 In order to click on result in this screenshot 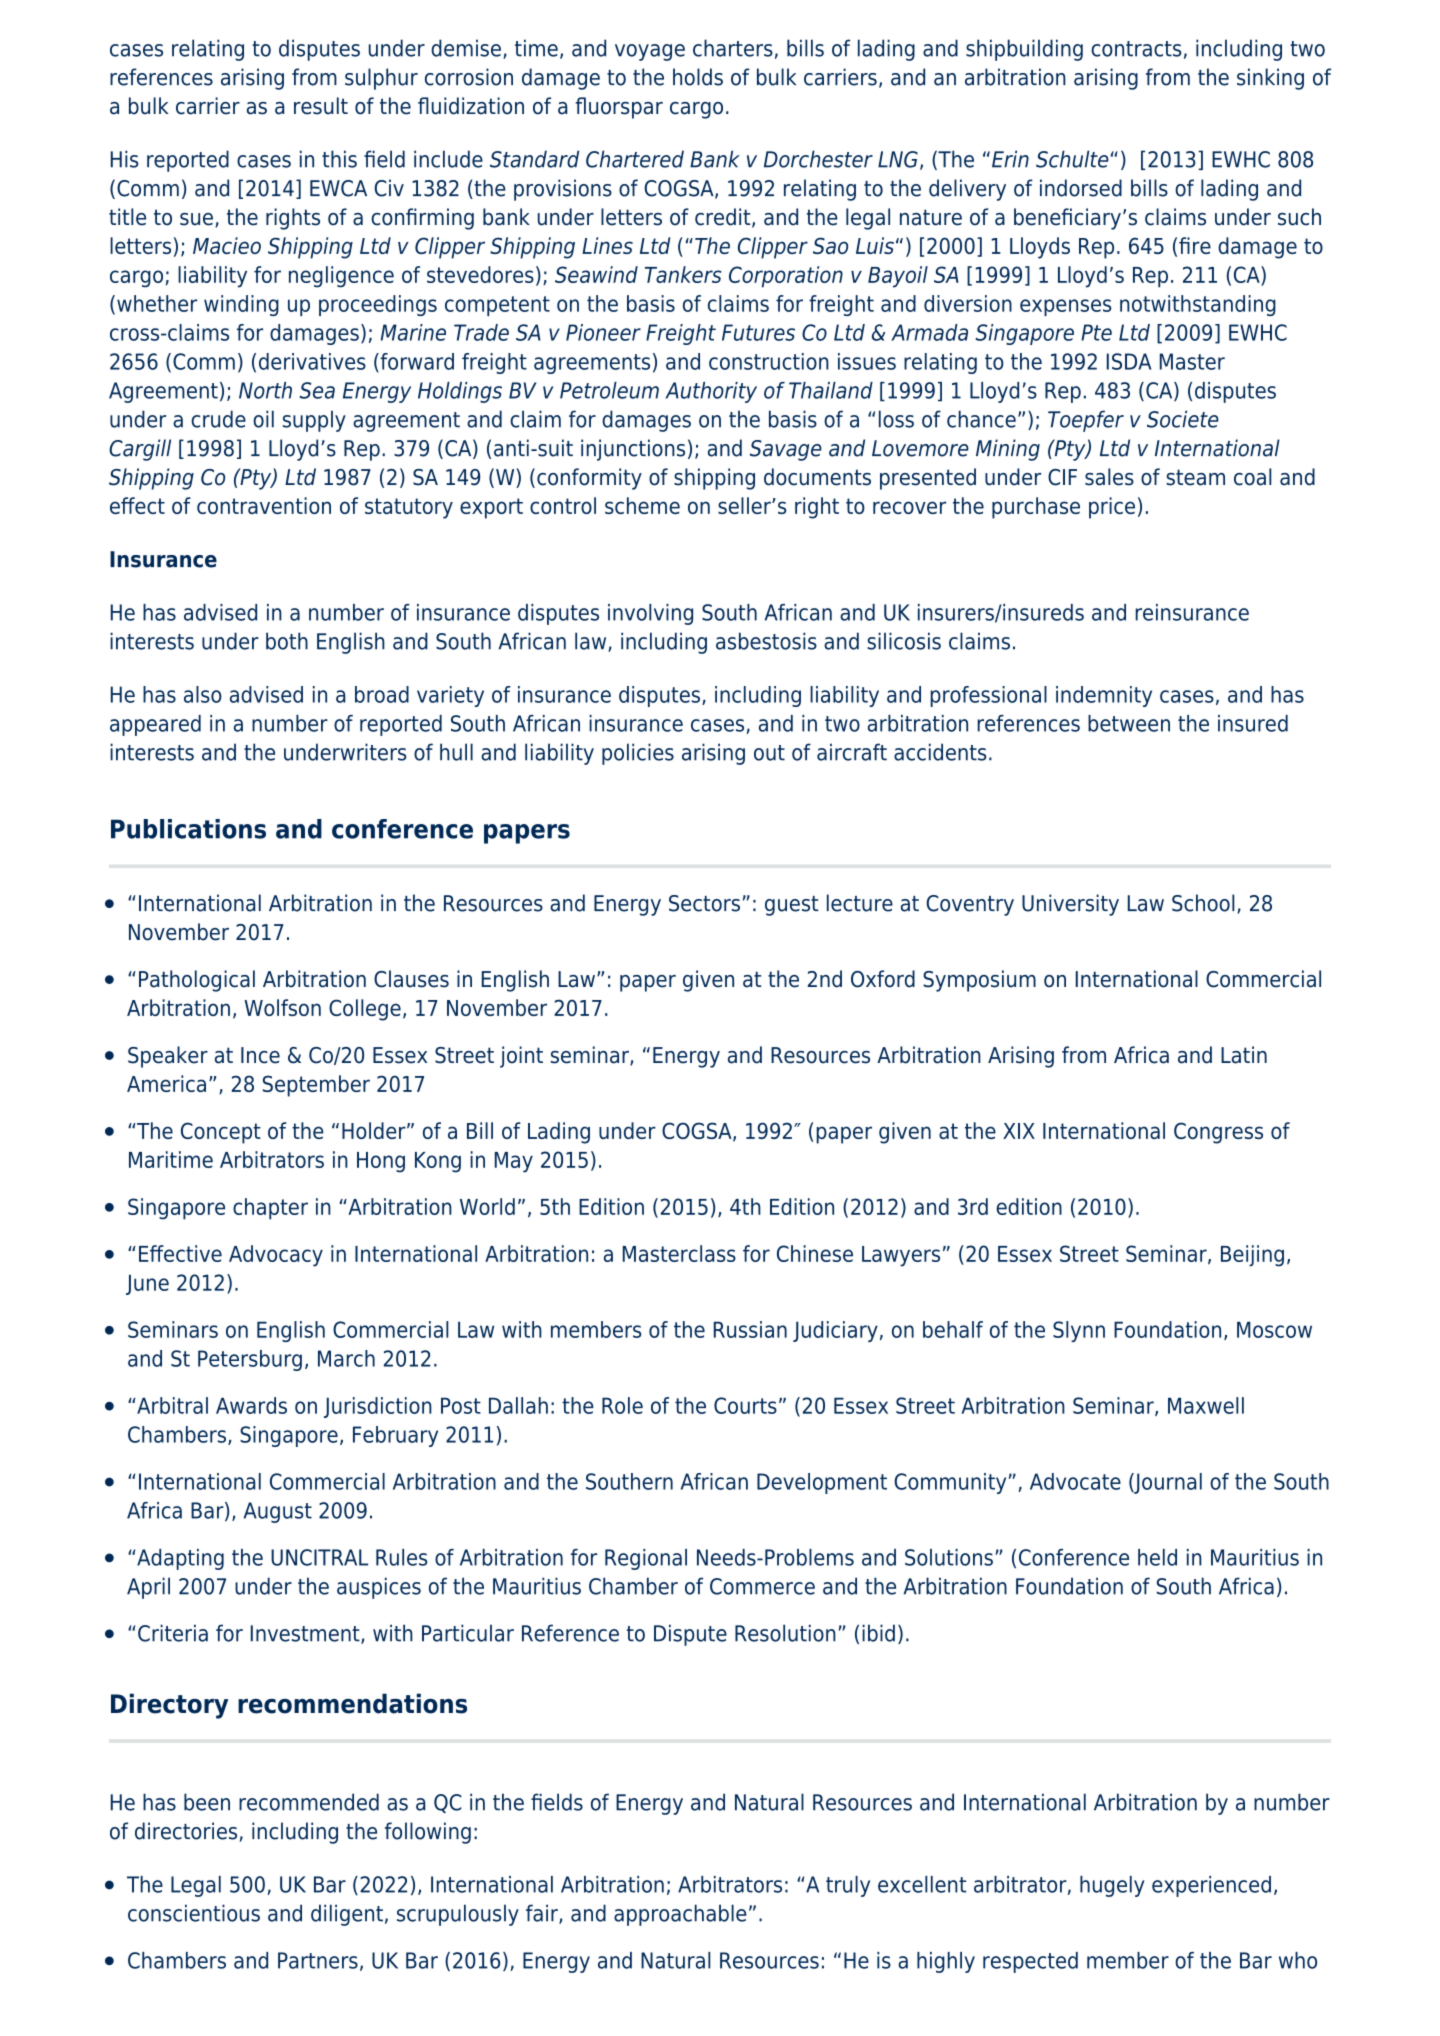, I will do `click(321, 106)`.
